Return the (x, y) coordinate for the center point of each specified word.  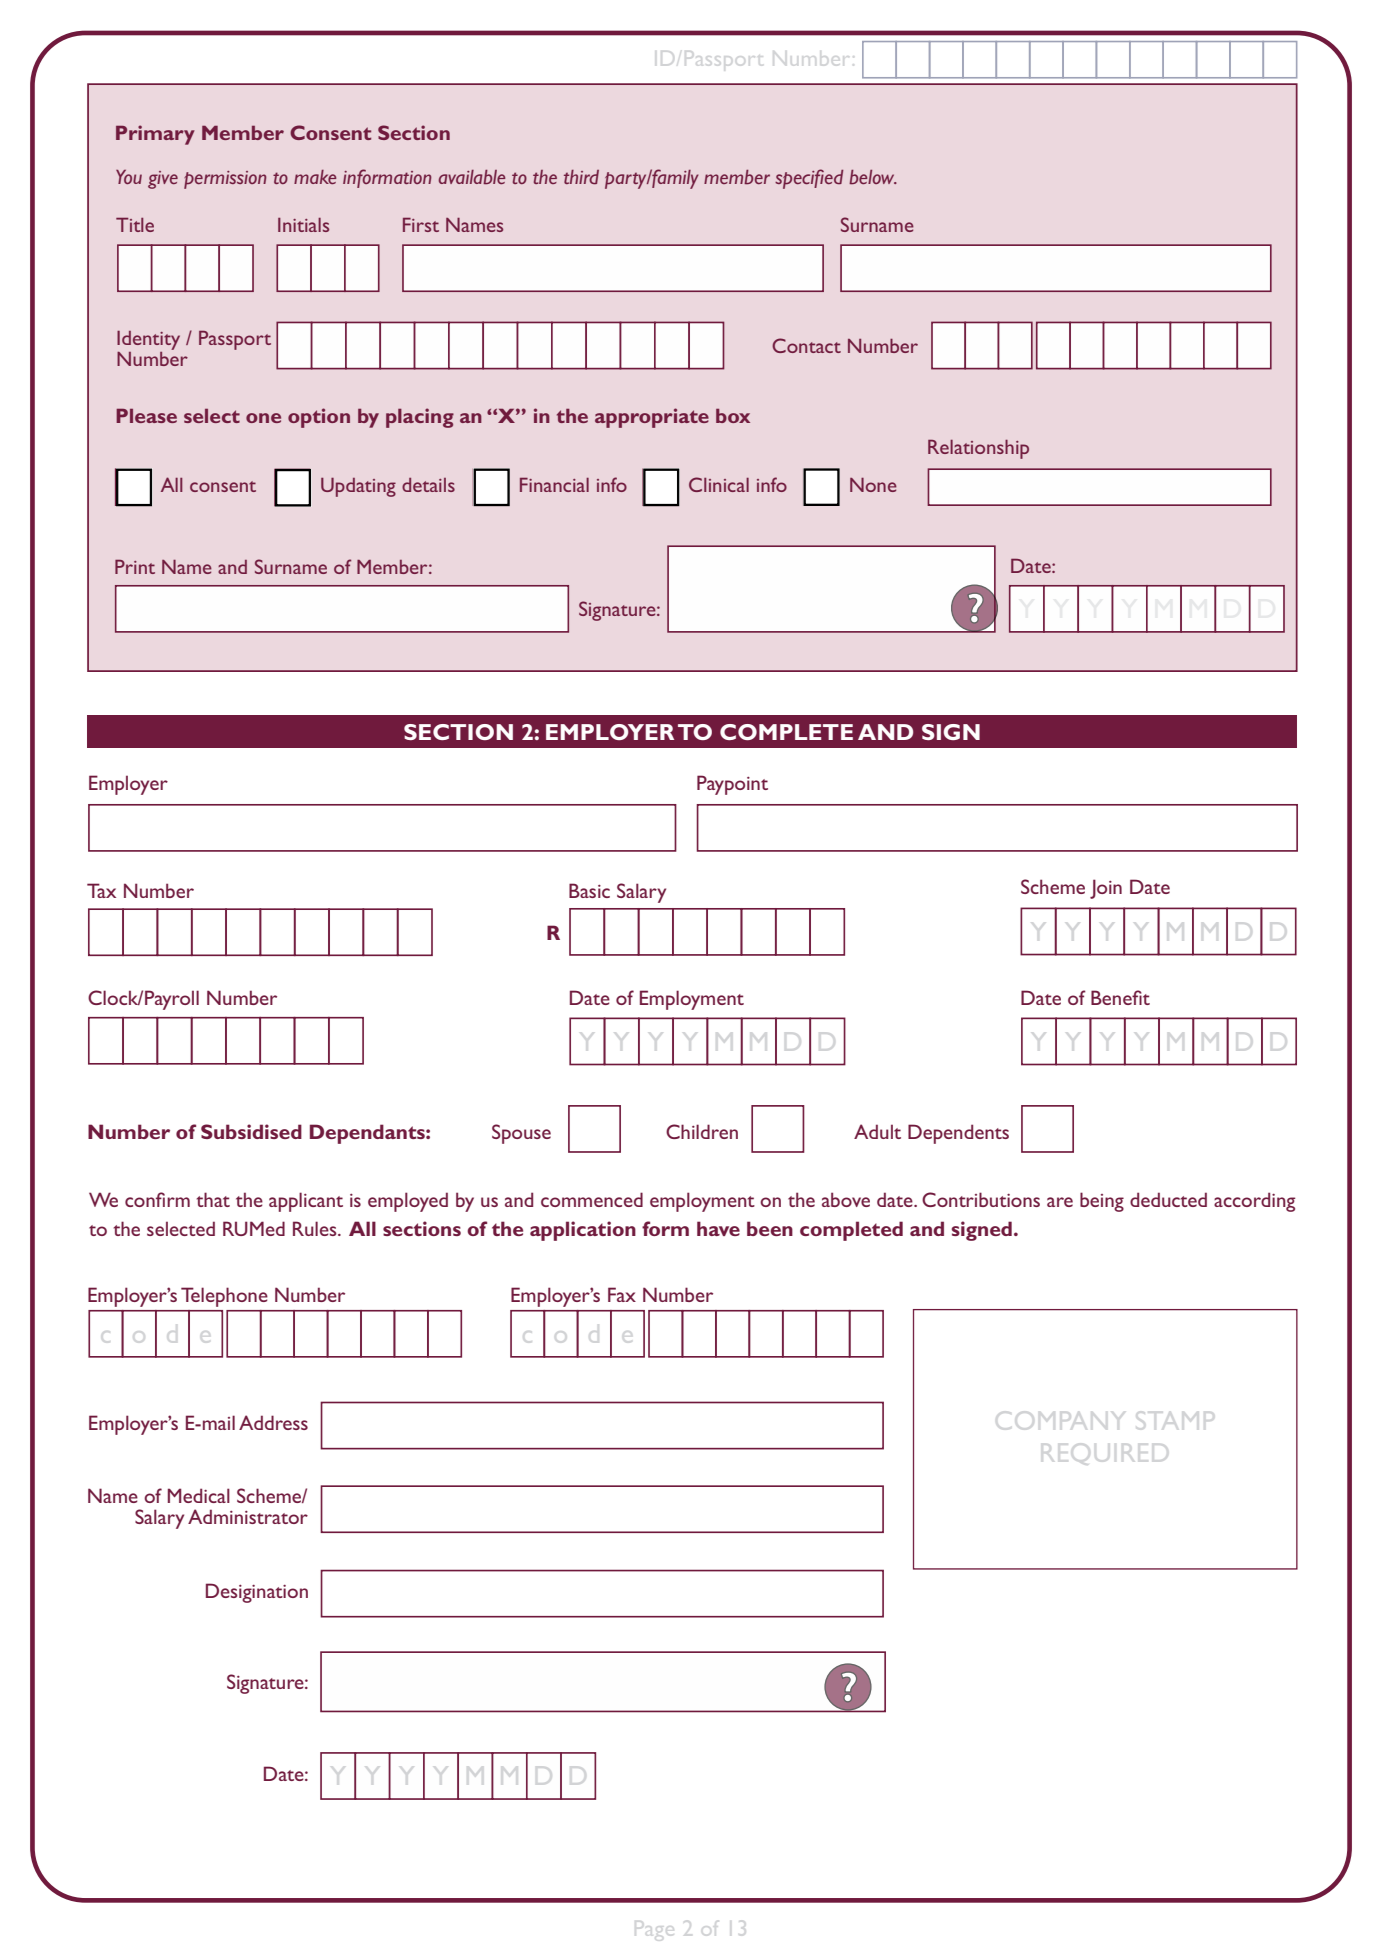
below (873, 177)
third (581, 177)
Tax (101, 890)
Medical (199, 1495)
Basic (589, 890)
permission (225, 180)
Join (1106, 889)
